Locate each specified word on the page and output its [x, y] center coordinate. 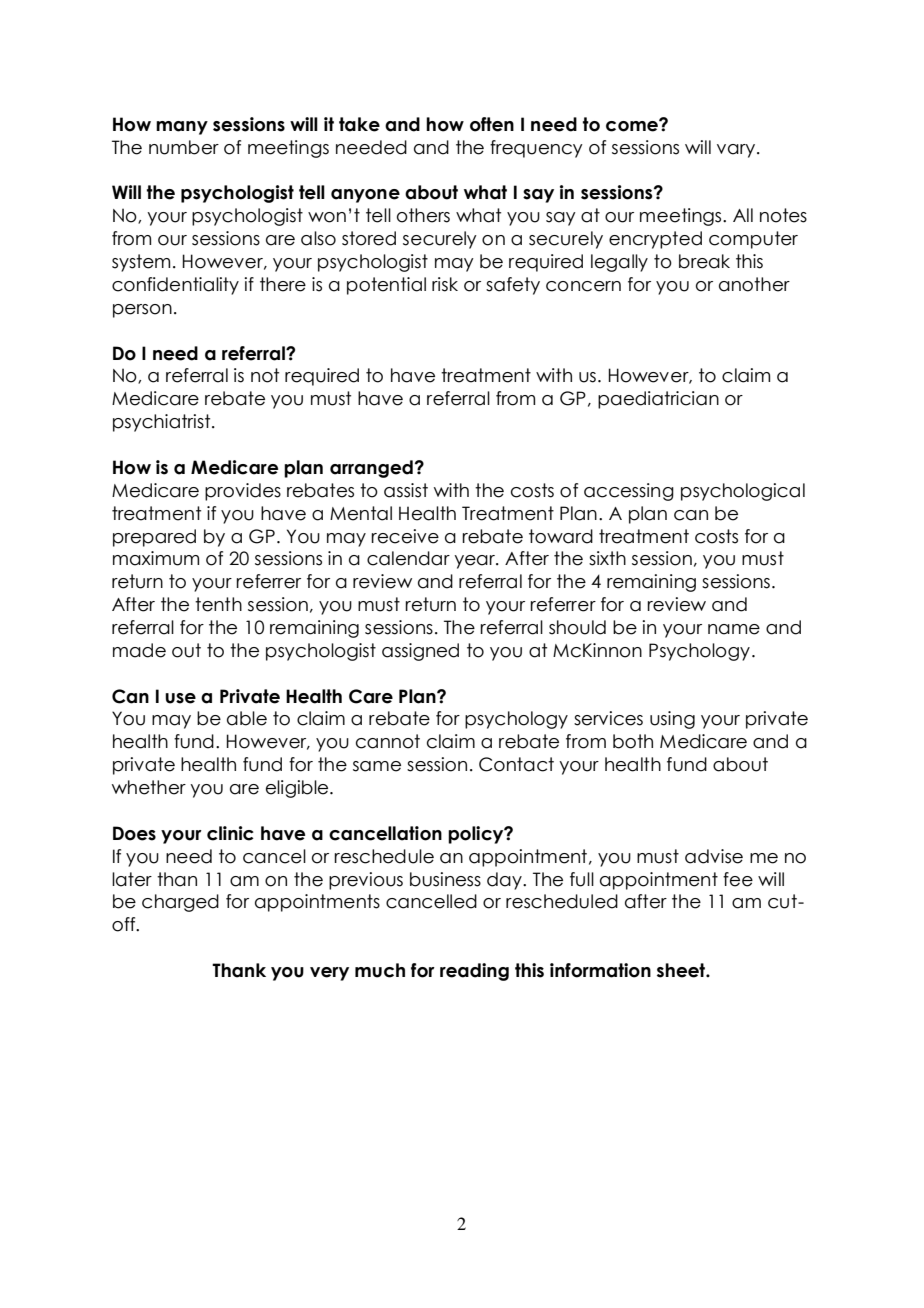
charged [180, 903]
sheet [682, 970]
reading [474, 972]
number [184, 147]
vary [737, 151]
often [492, 124]
